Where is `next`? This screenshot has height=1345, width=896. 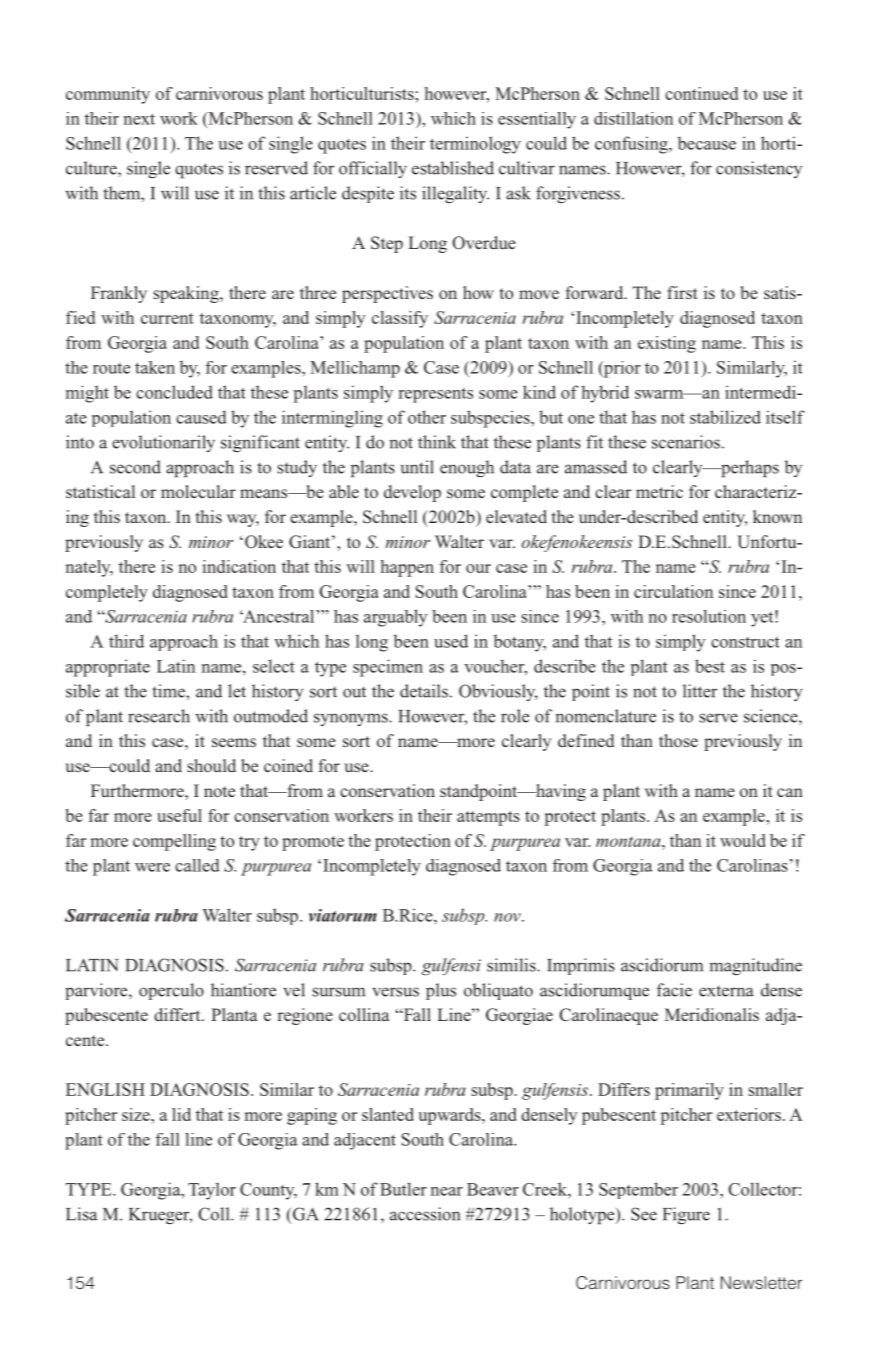
next is located at coordinates (139, 119).
